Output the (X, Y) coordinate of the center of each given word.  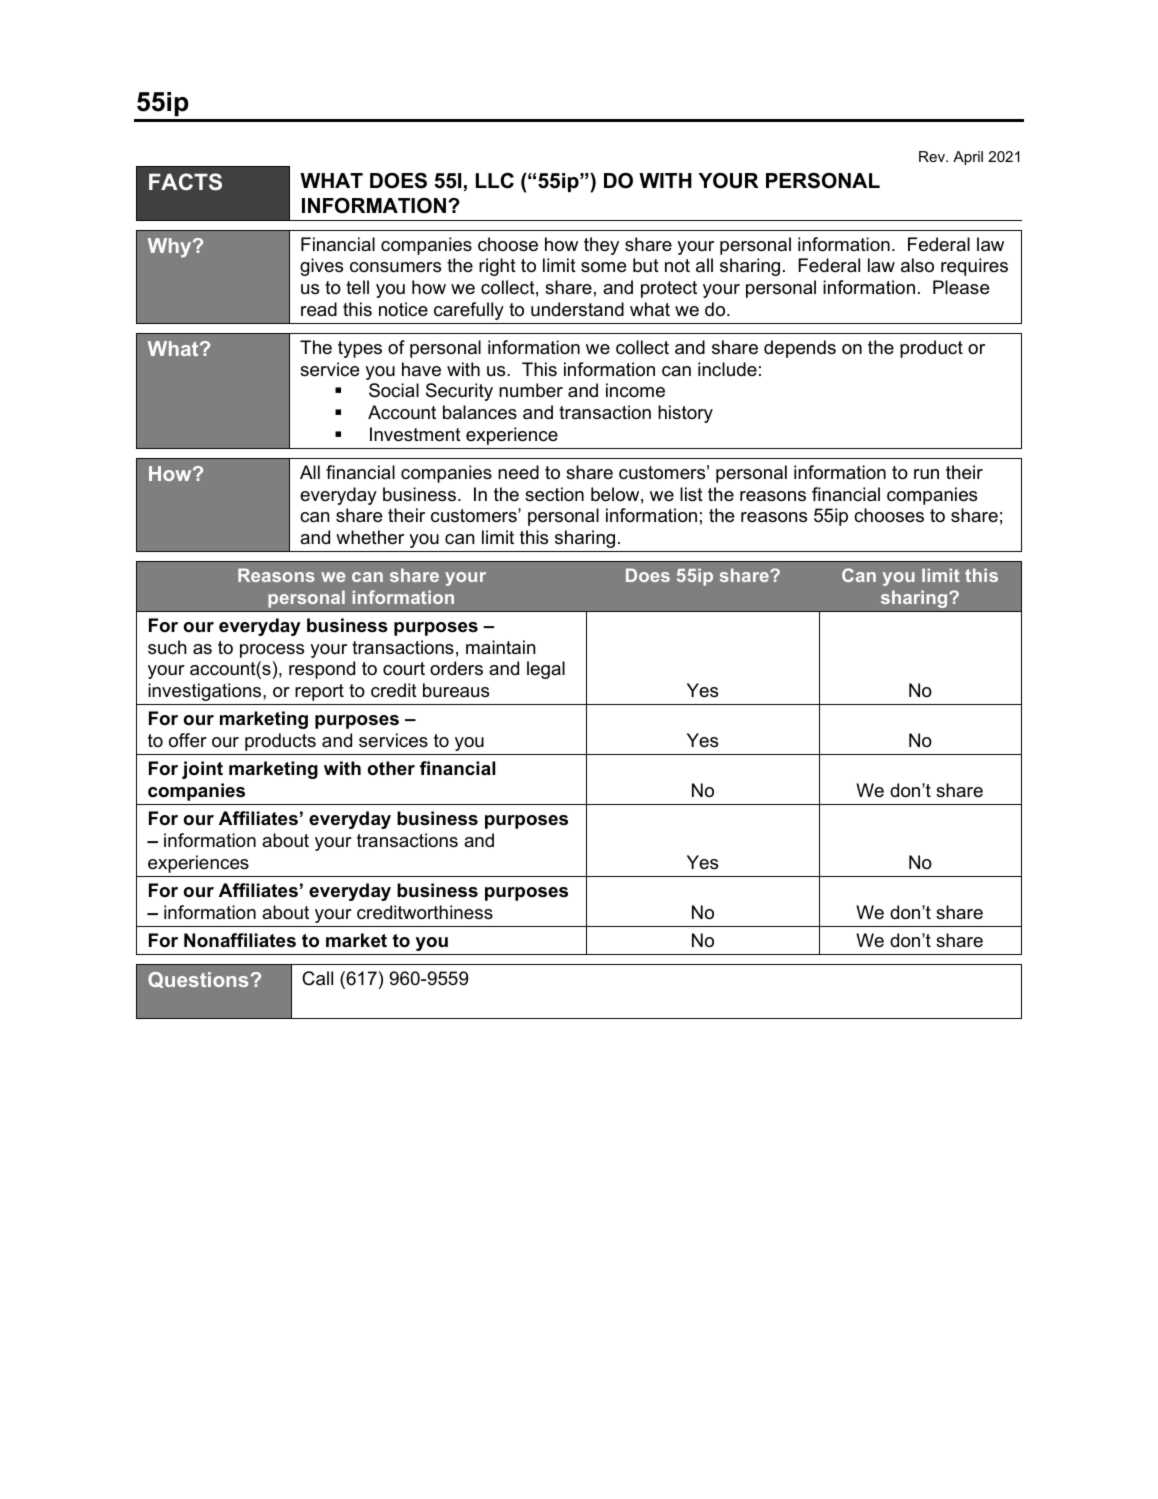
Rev (933, 156)
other (391, 768)
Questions (198, 980)
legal (546, 670)
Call (317, 978)
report (319, 692)
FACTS (185, 182)
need (518, 472)
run (926, 474)
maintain (500, 647)
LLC (495, 181)
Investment (415, 434)
